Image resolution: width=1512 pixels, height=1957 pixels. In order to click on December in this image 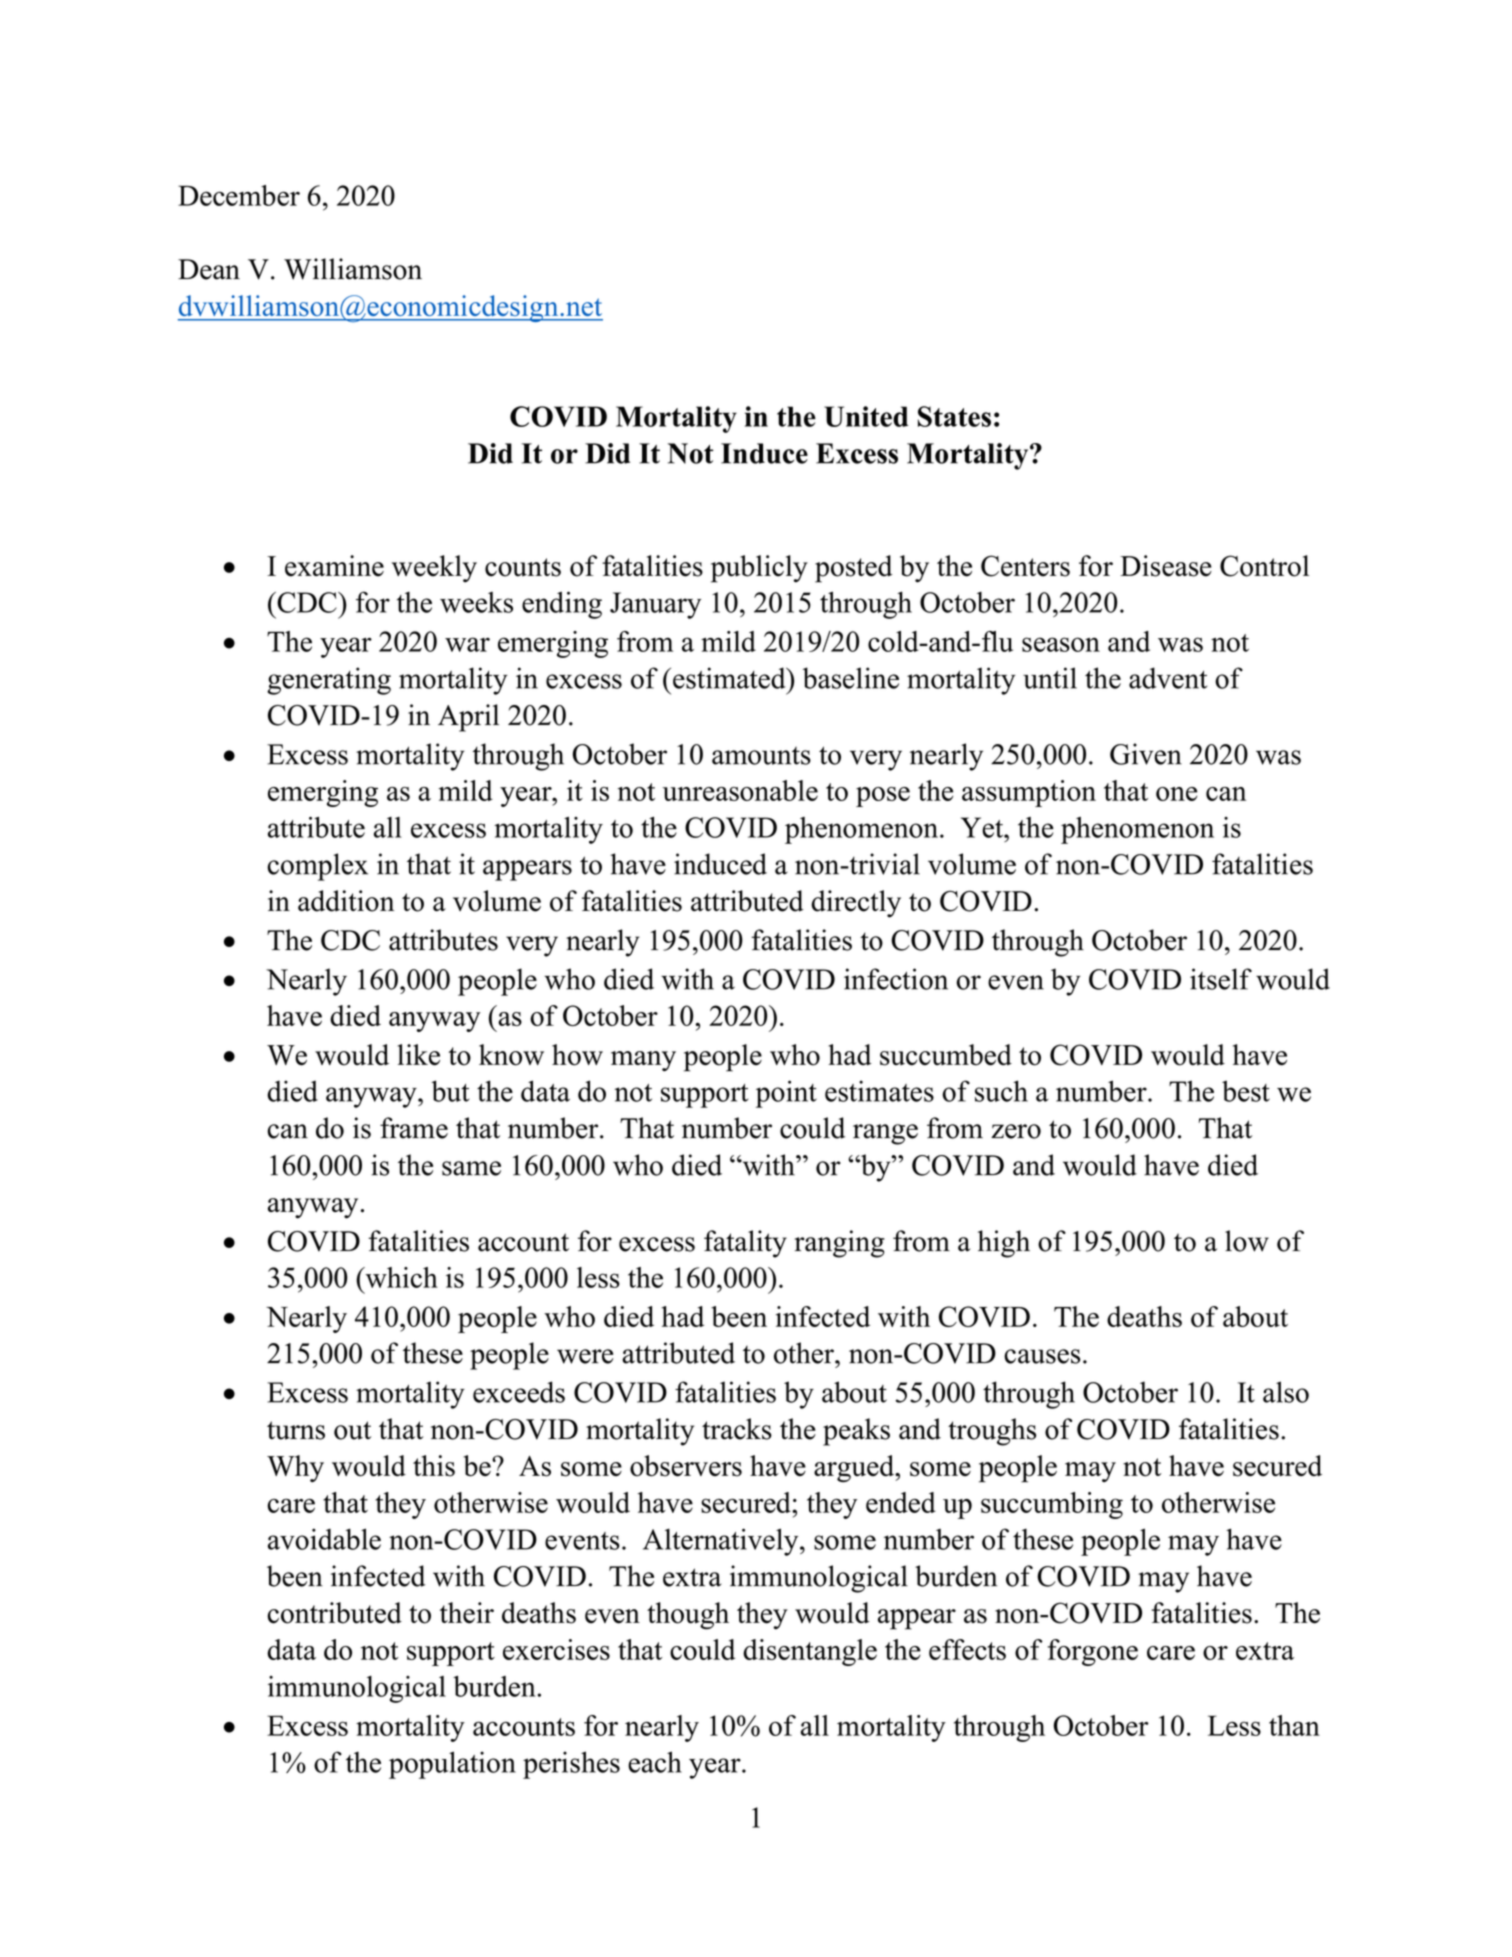, I will do `click(239, 195)`.
